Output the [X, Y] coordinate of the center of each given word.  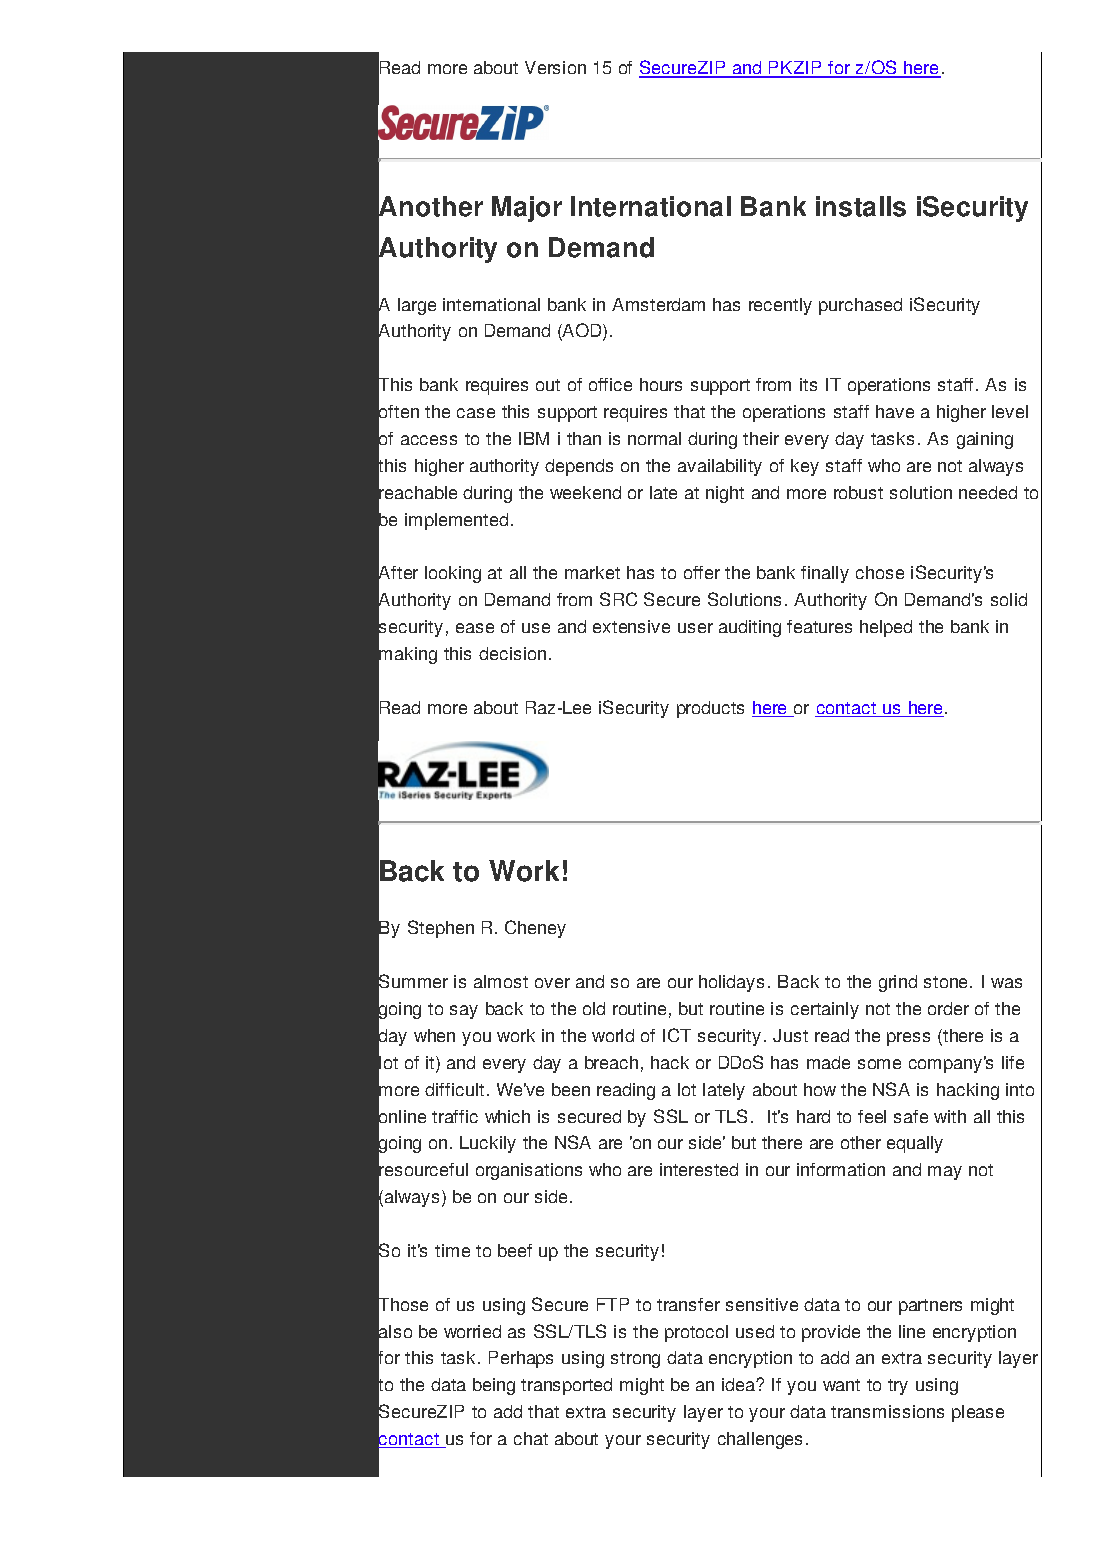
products [710, 709]
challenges [760, 1440]
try [898, 1387]
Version [555, 67]
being [494, 1386]
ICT [677, 1035]
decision [512, 653]
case [476, 413]
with [950, 1116]
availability [720, 467]
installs [861, 206]
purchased [860, 306]
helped [886, 628]
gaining [985, 440]
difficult [454, 1089]
